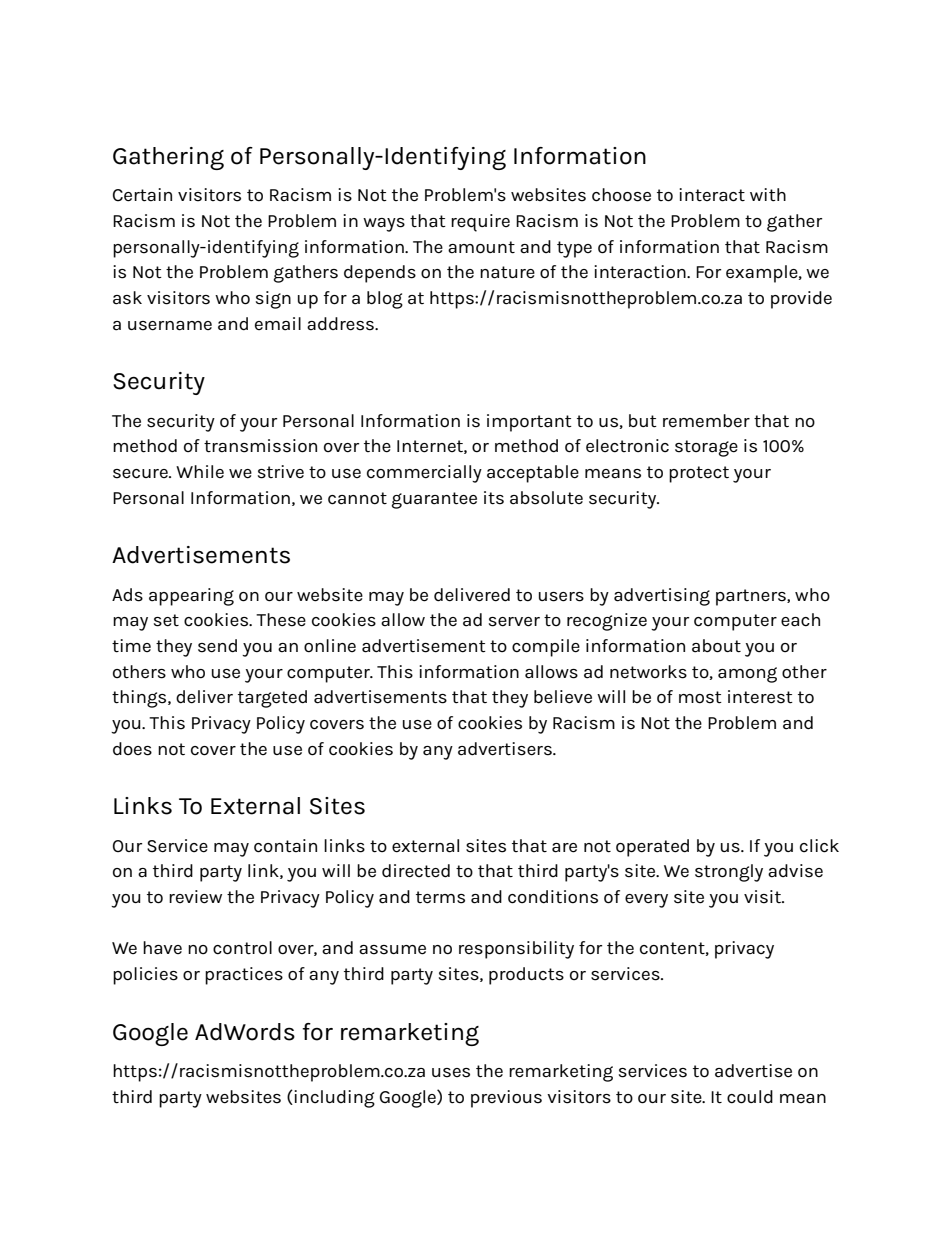  I want to click on uses, so click(451, 1073).
